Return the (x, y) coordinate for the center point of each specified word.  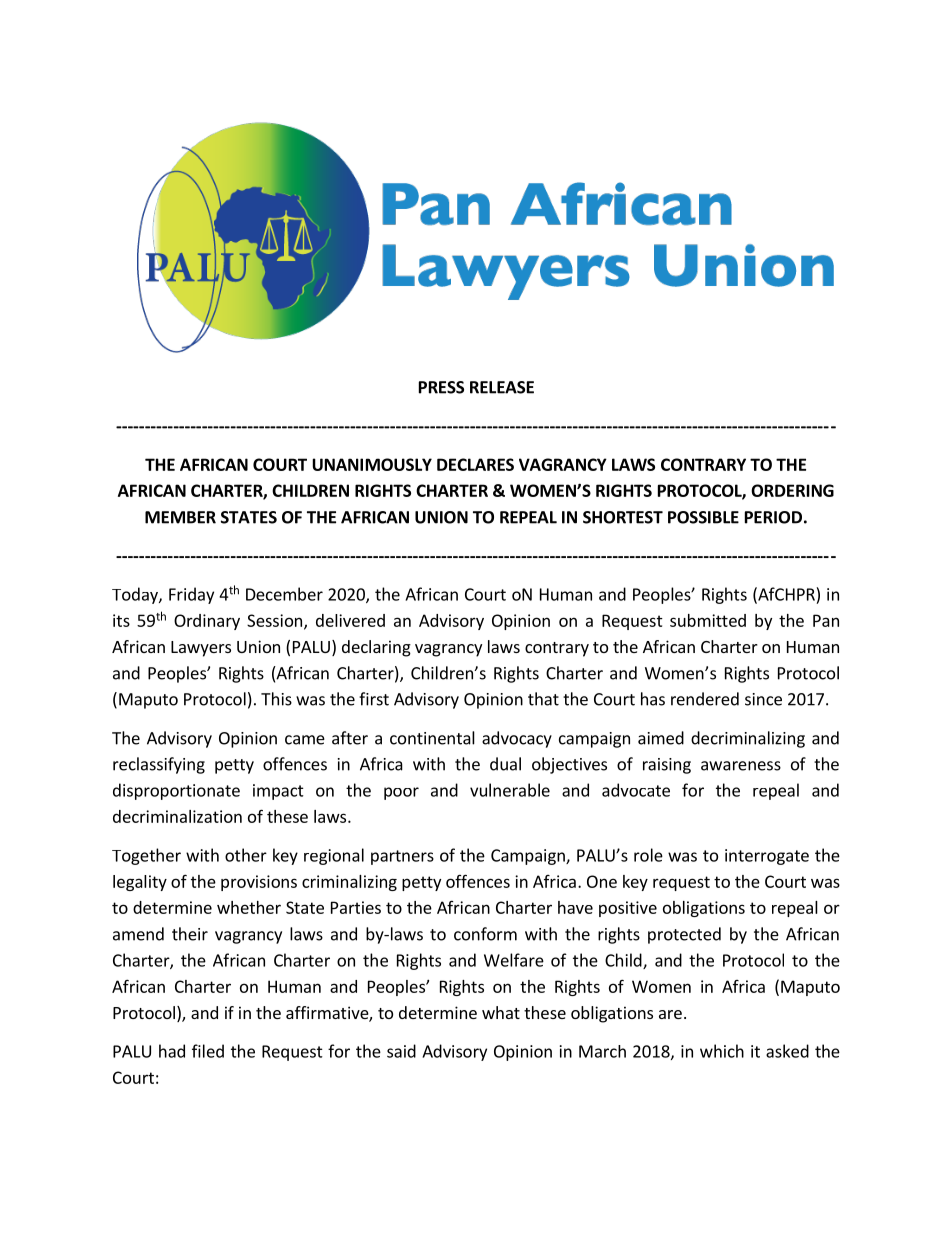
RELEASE (502, 387)
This (276, 699)
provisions (259, 883)
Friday (191, 595)
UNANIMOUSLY (372, 464)
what (501, 1012)
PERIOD (773, 517)
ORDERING (792, 490)
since (763, 699)
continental (432, 738)
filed (208, 1051)
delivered (350, 620)
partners (402, 857)
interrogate (767, 857)
